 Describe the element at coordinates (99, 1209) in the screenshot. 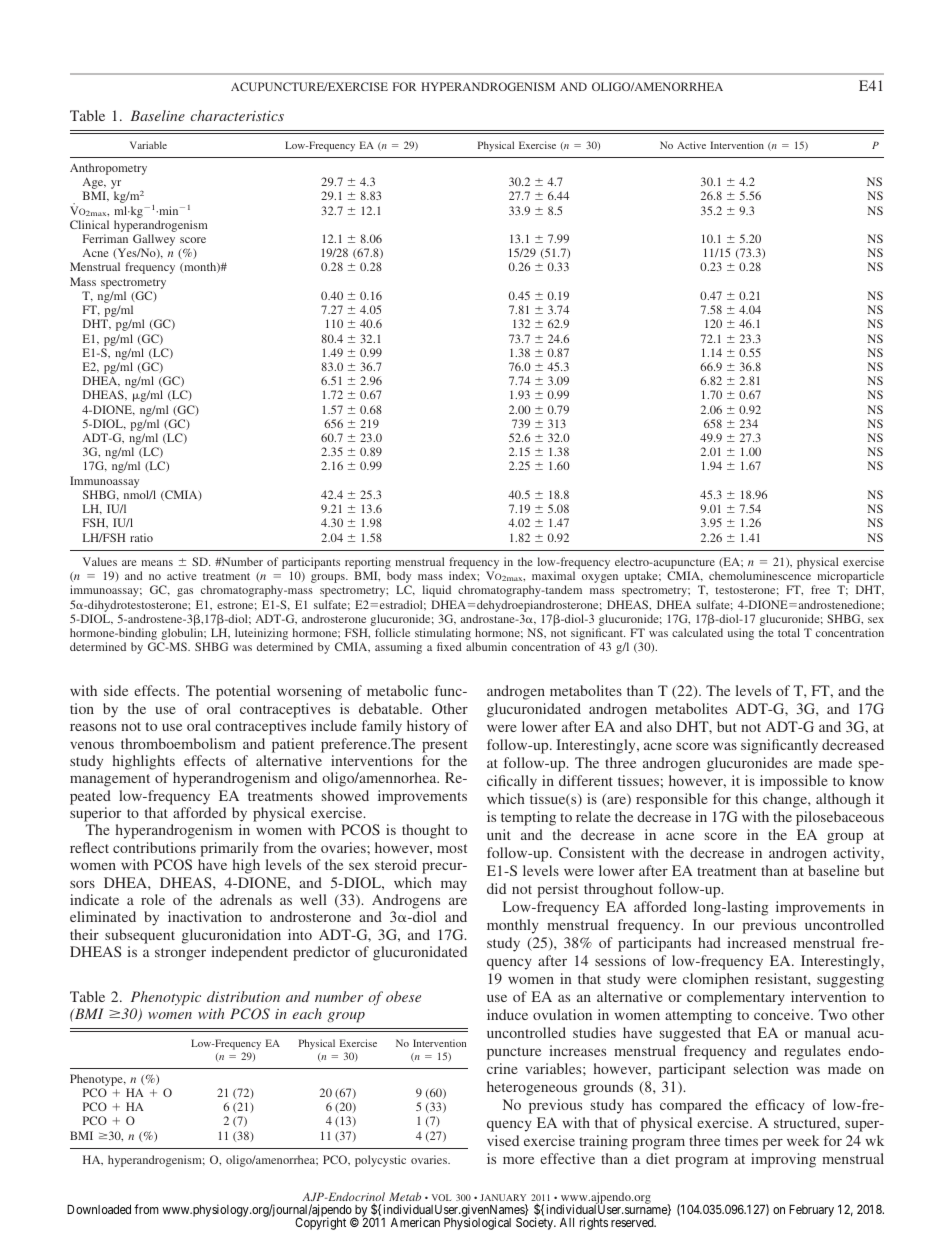

I see `Downloaded` at that location.
